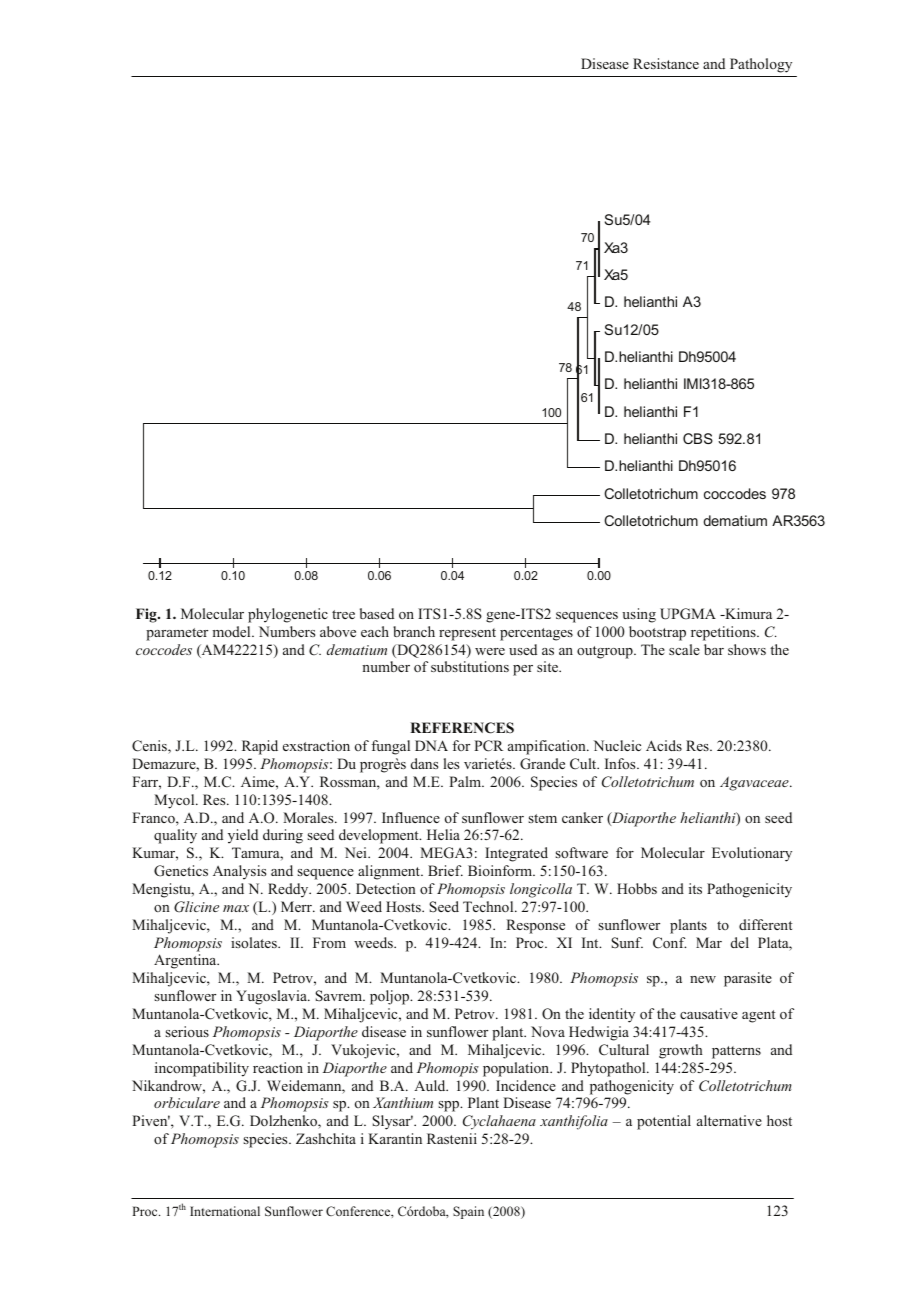  Describe the element at coordinates (698, 438) in the screenshot. I see `CBS` at that location.
